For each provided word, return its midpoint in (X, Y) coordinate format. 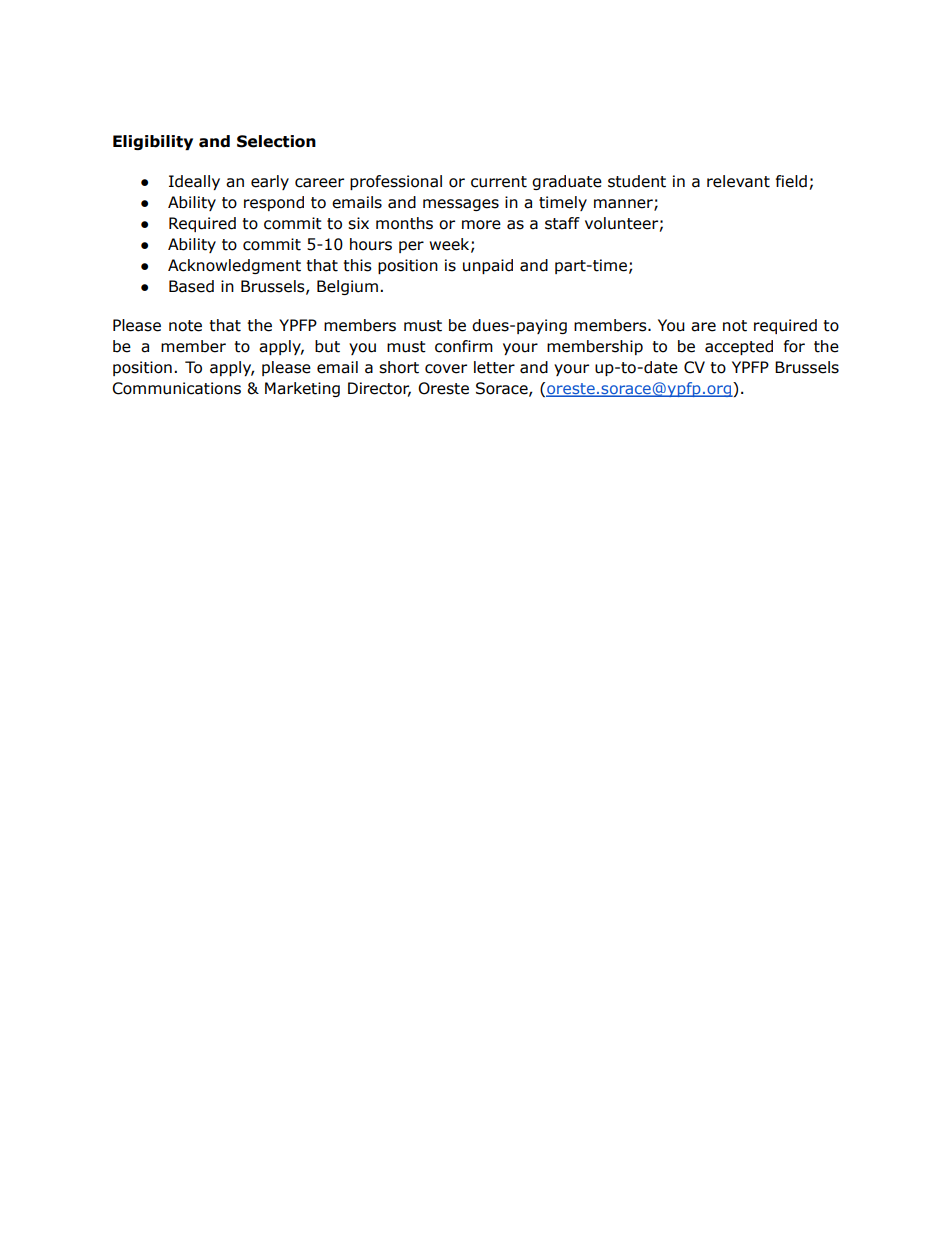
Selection (276, 141)
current (499, 182)
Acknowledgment (234, 266)
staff (562, 223)
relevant (738, 181)
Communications (176, 388)
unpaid (488, 266)
